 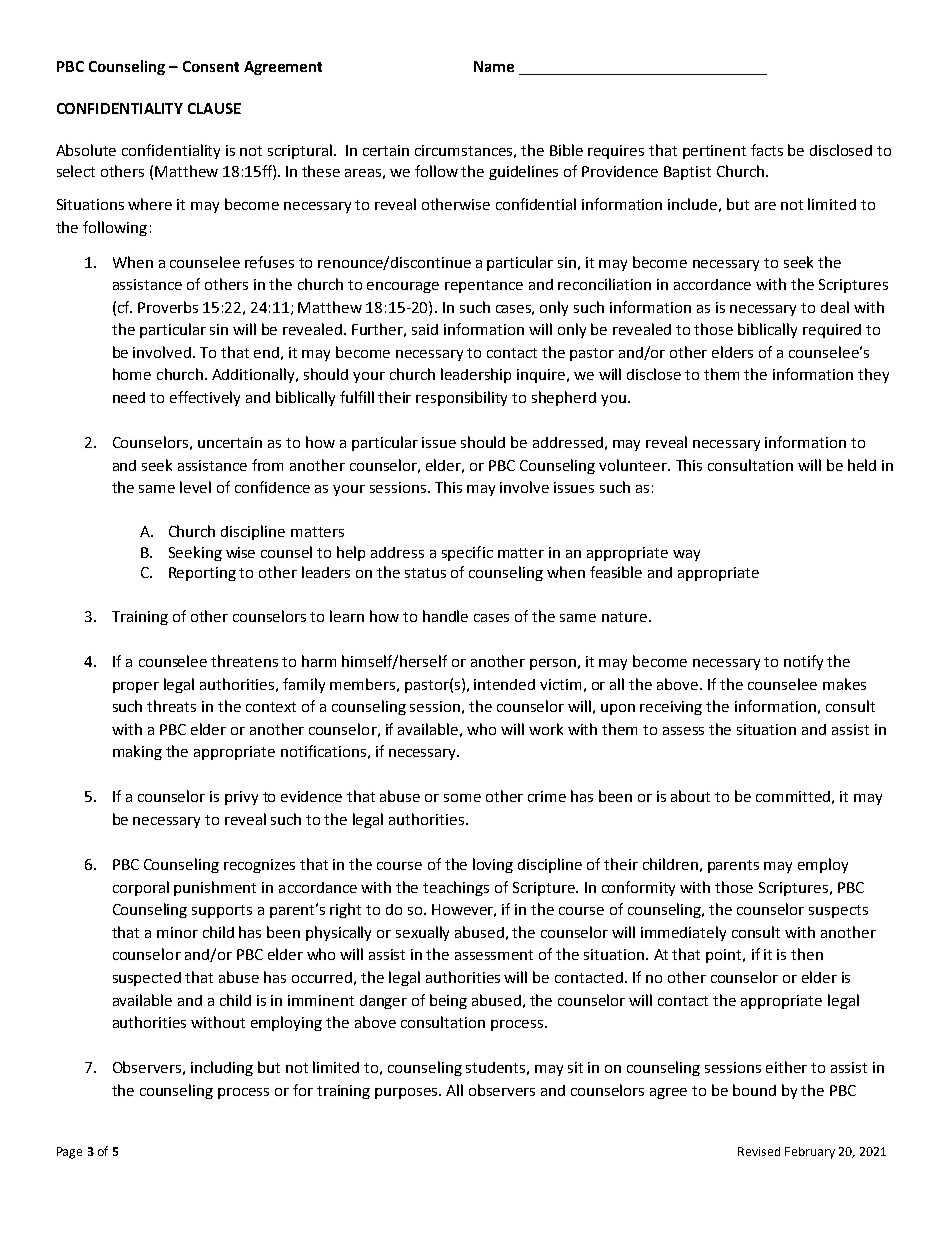 What do you see at coordinates (222, 1068) in the screenshot?
I see `including` at bounding box center [222, 1068].
